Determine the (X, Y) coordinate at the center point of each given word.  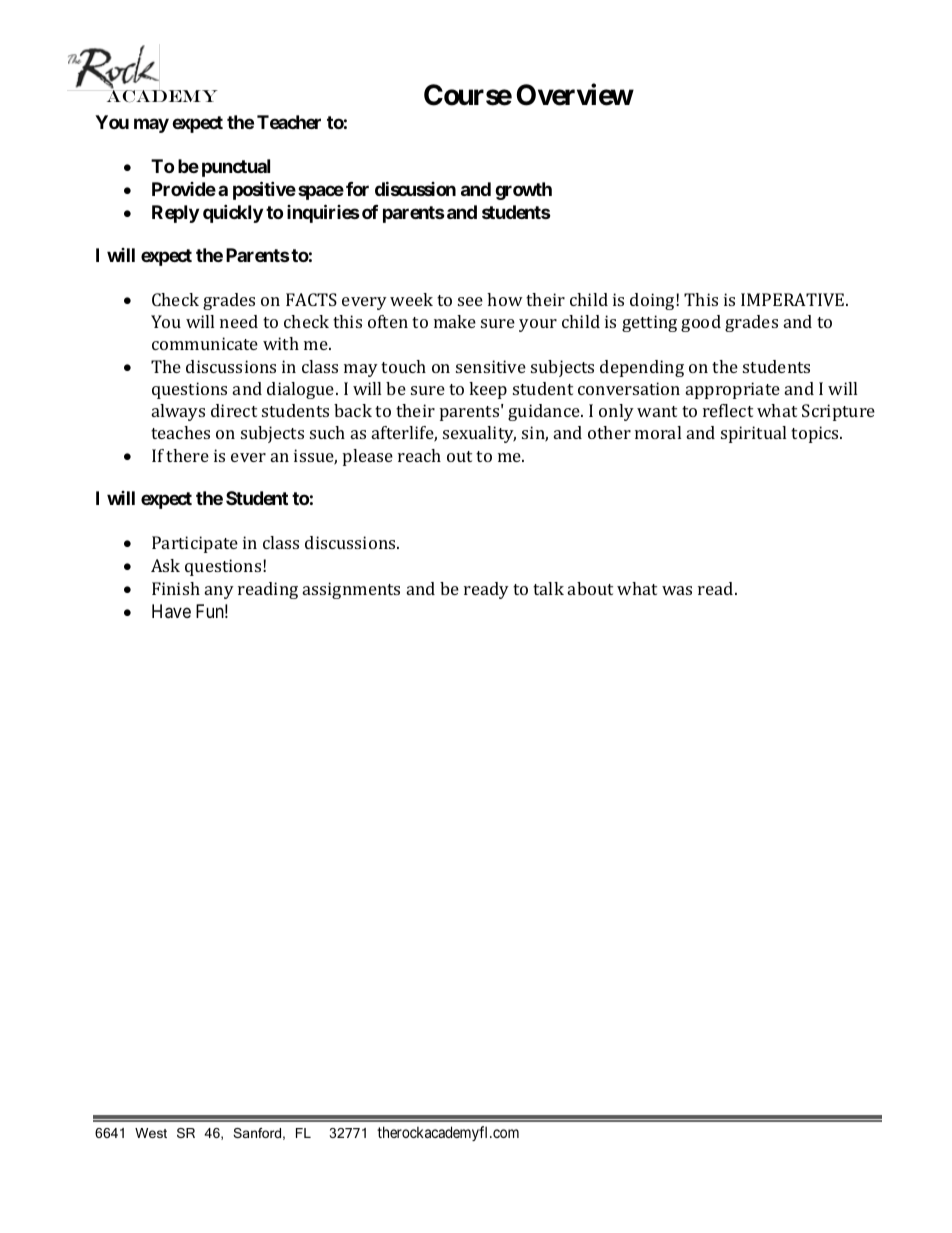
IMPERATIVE (794, 299)
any (219, 592)
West (151, 1133)
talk (548, 588)
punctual (236, 168)
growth (523, 191)
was (677, 590)
